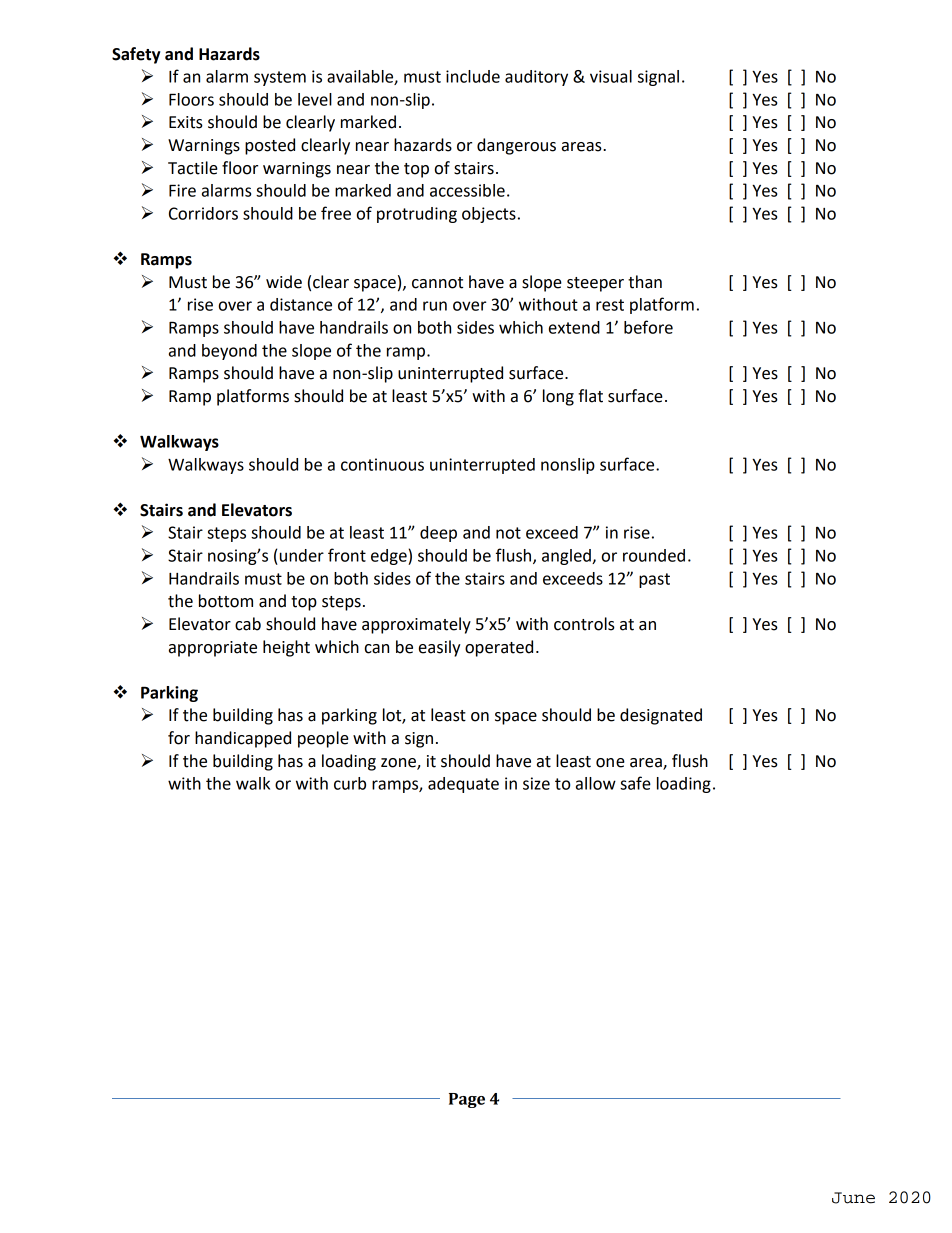 This screenshot has height=1233, width=952. What do you see at coordinates (229, 352) in the screenshot?
I see `beyond` at bounding box center [229, 352].
